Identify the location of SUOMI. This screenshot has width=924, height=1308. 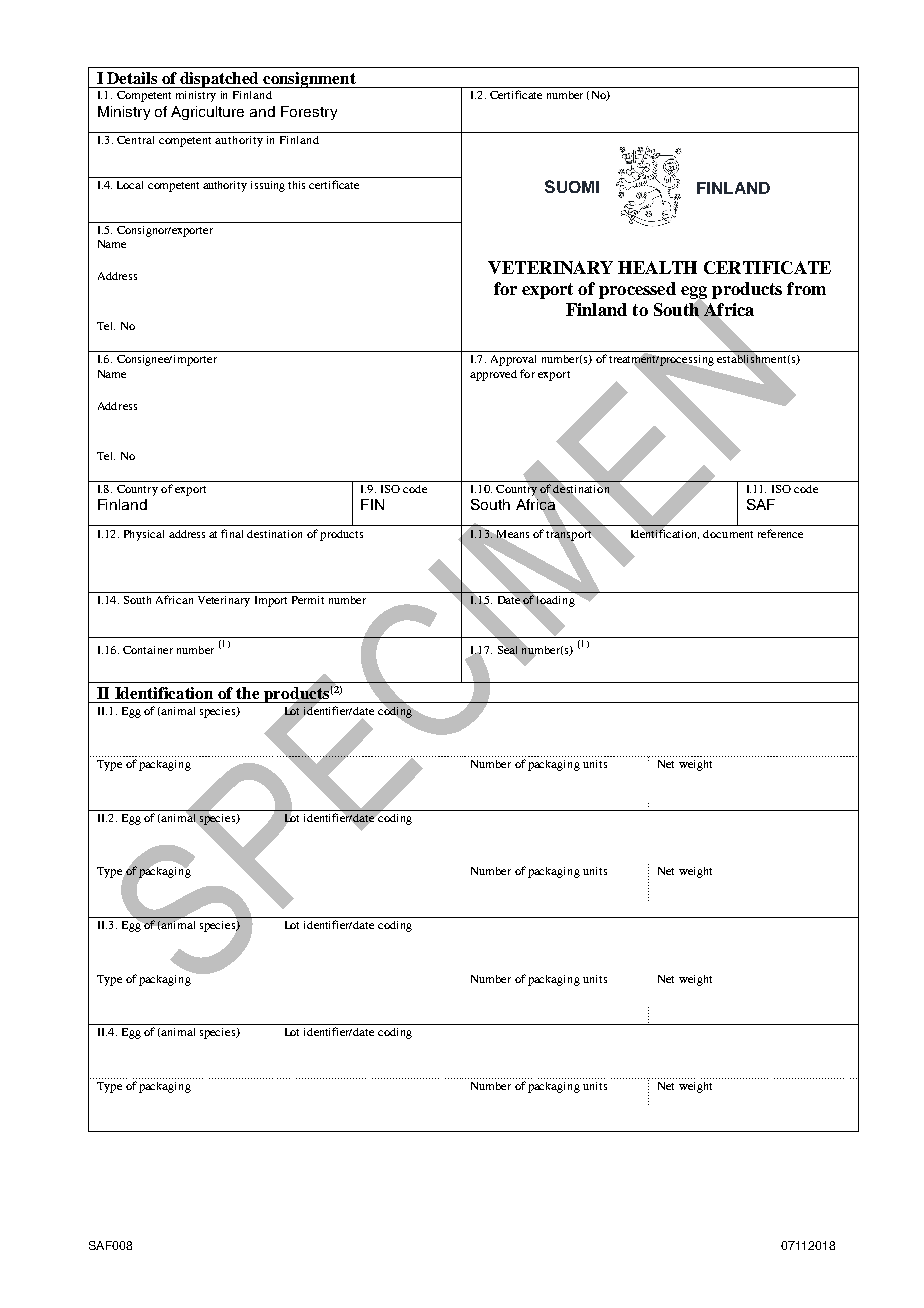
(572, 186).
